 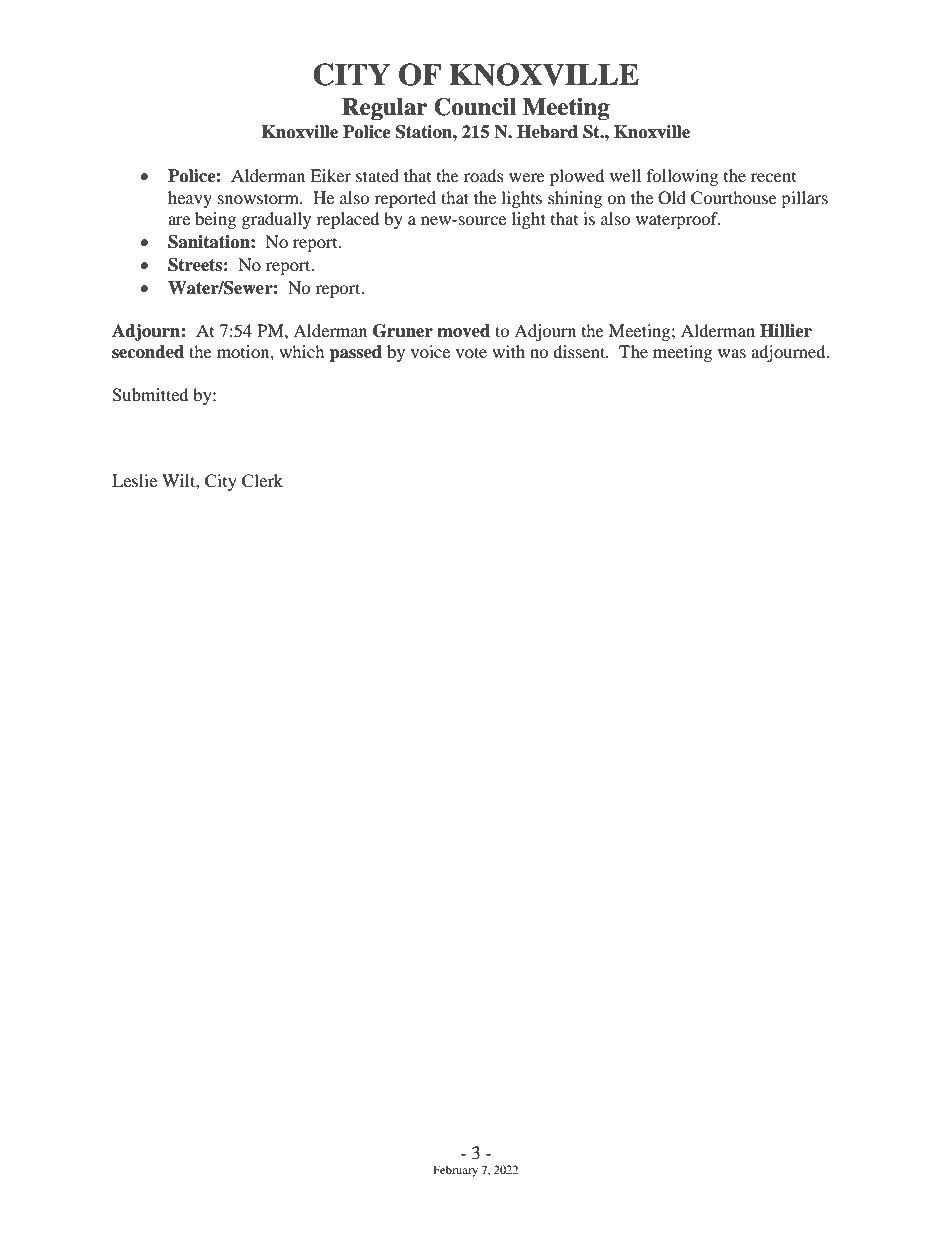 What do you see at coordinates (430, 351) in the screenshot?
I see `voice` at bounding box center [430, 351].
